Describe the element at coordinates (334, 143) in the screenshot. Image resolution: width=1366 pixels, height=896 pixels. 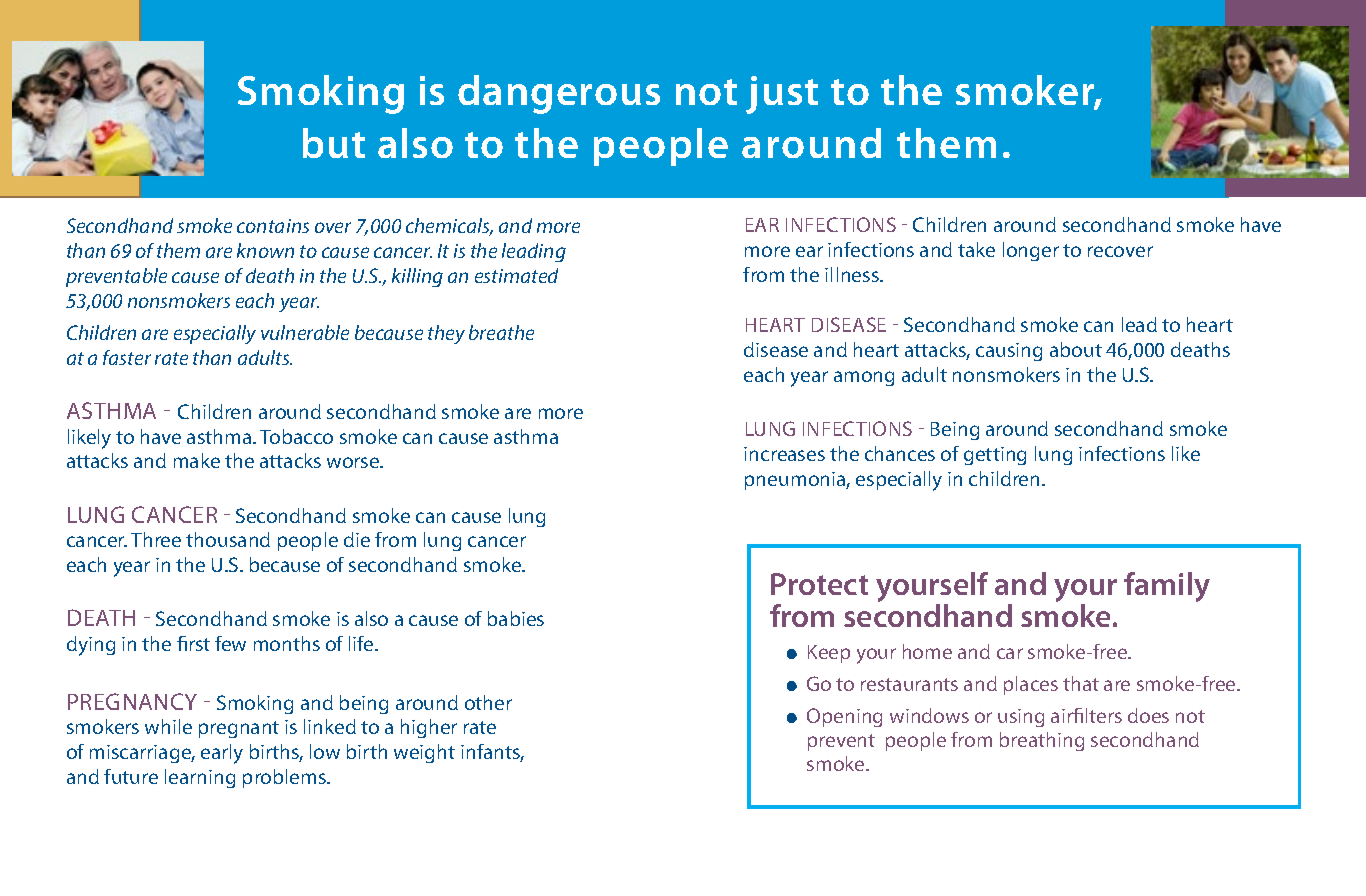
I see `but` at that location.
